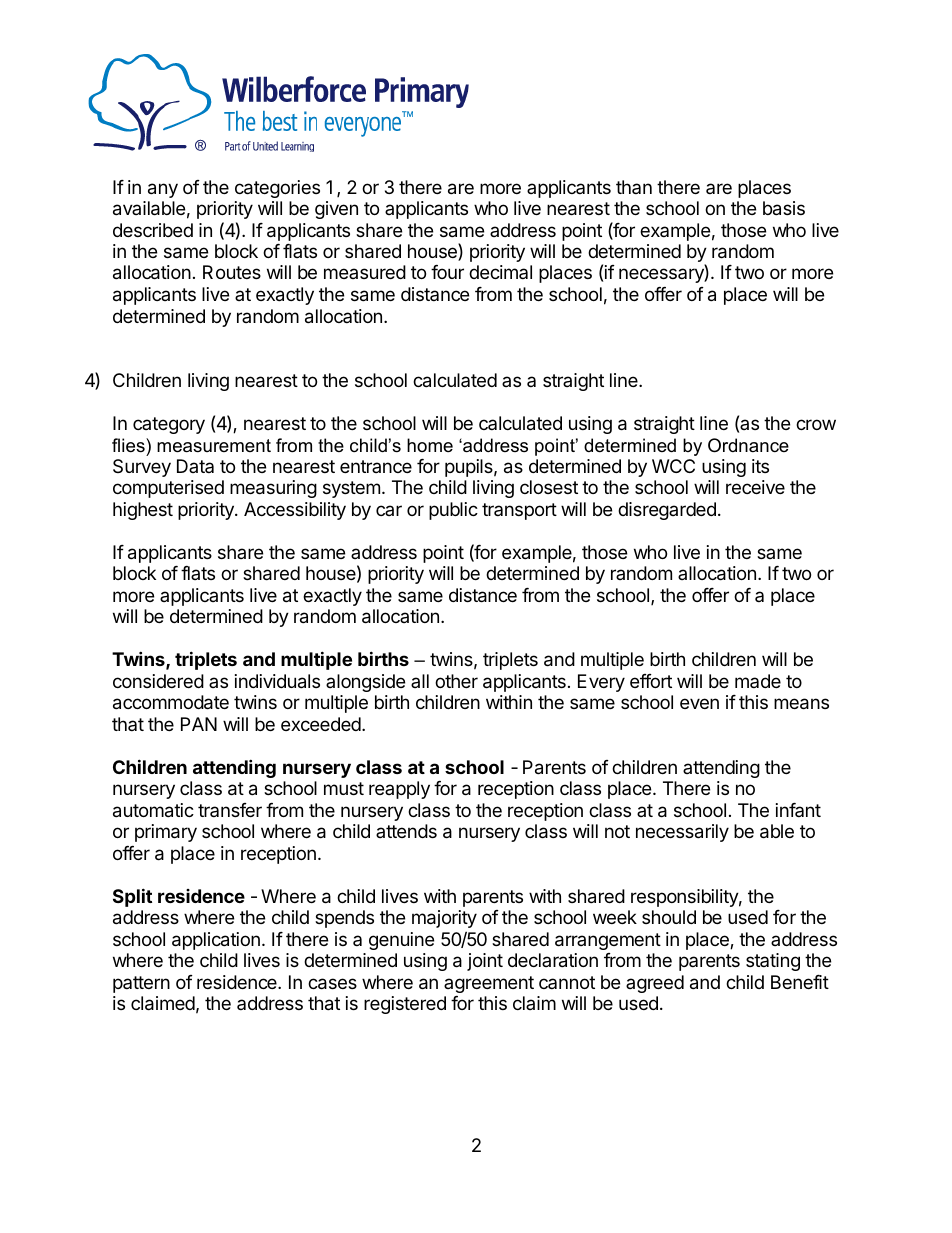  I want to click on any, so click(163, 190).
